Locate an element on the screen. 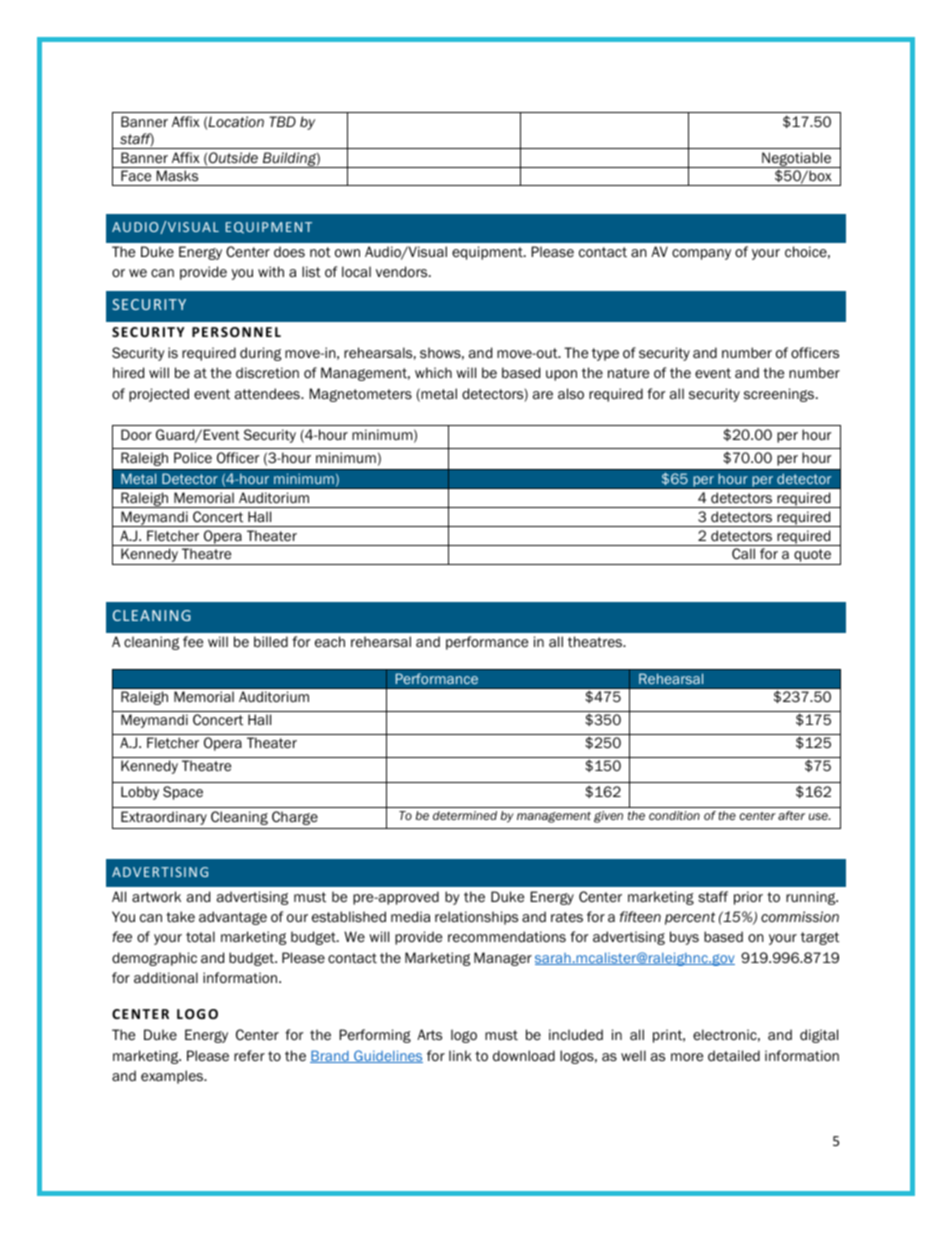 This screenshot has width=952, height=1233. TBD is located at coordinates (282, 121).
